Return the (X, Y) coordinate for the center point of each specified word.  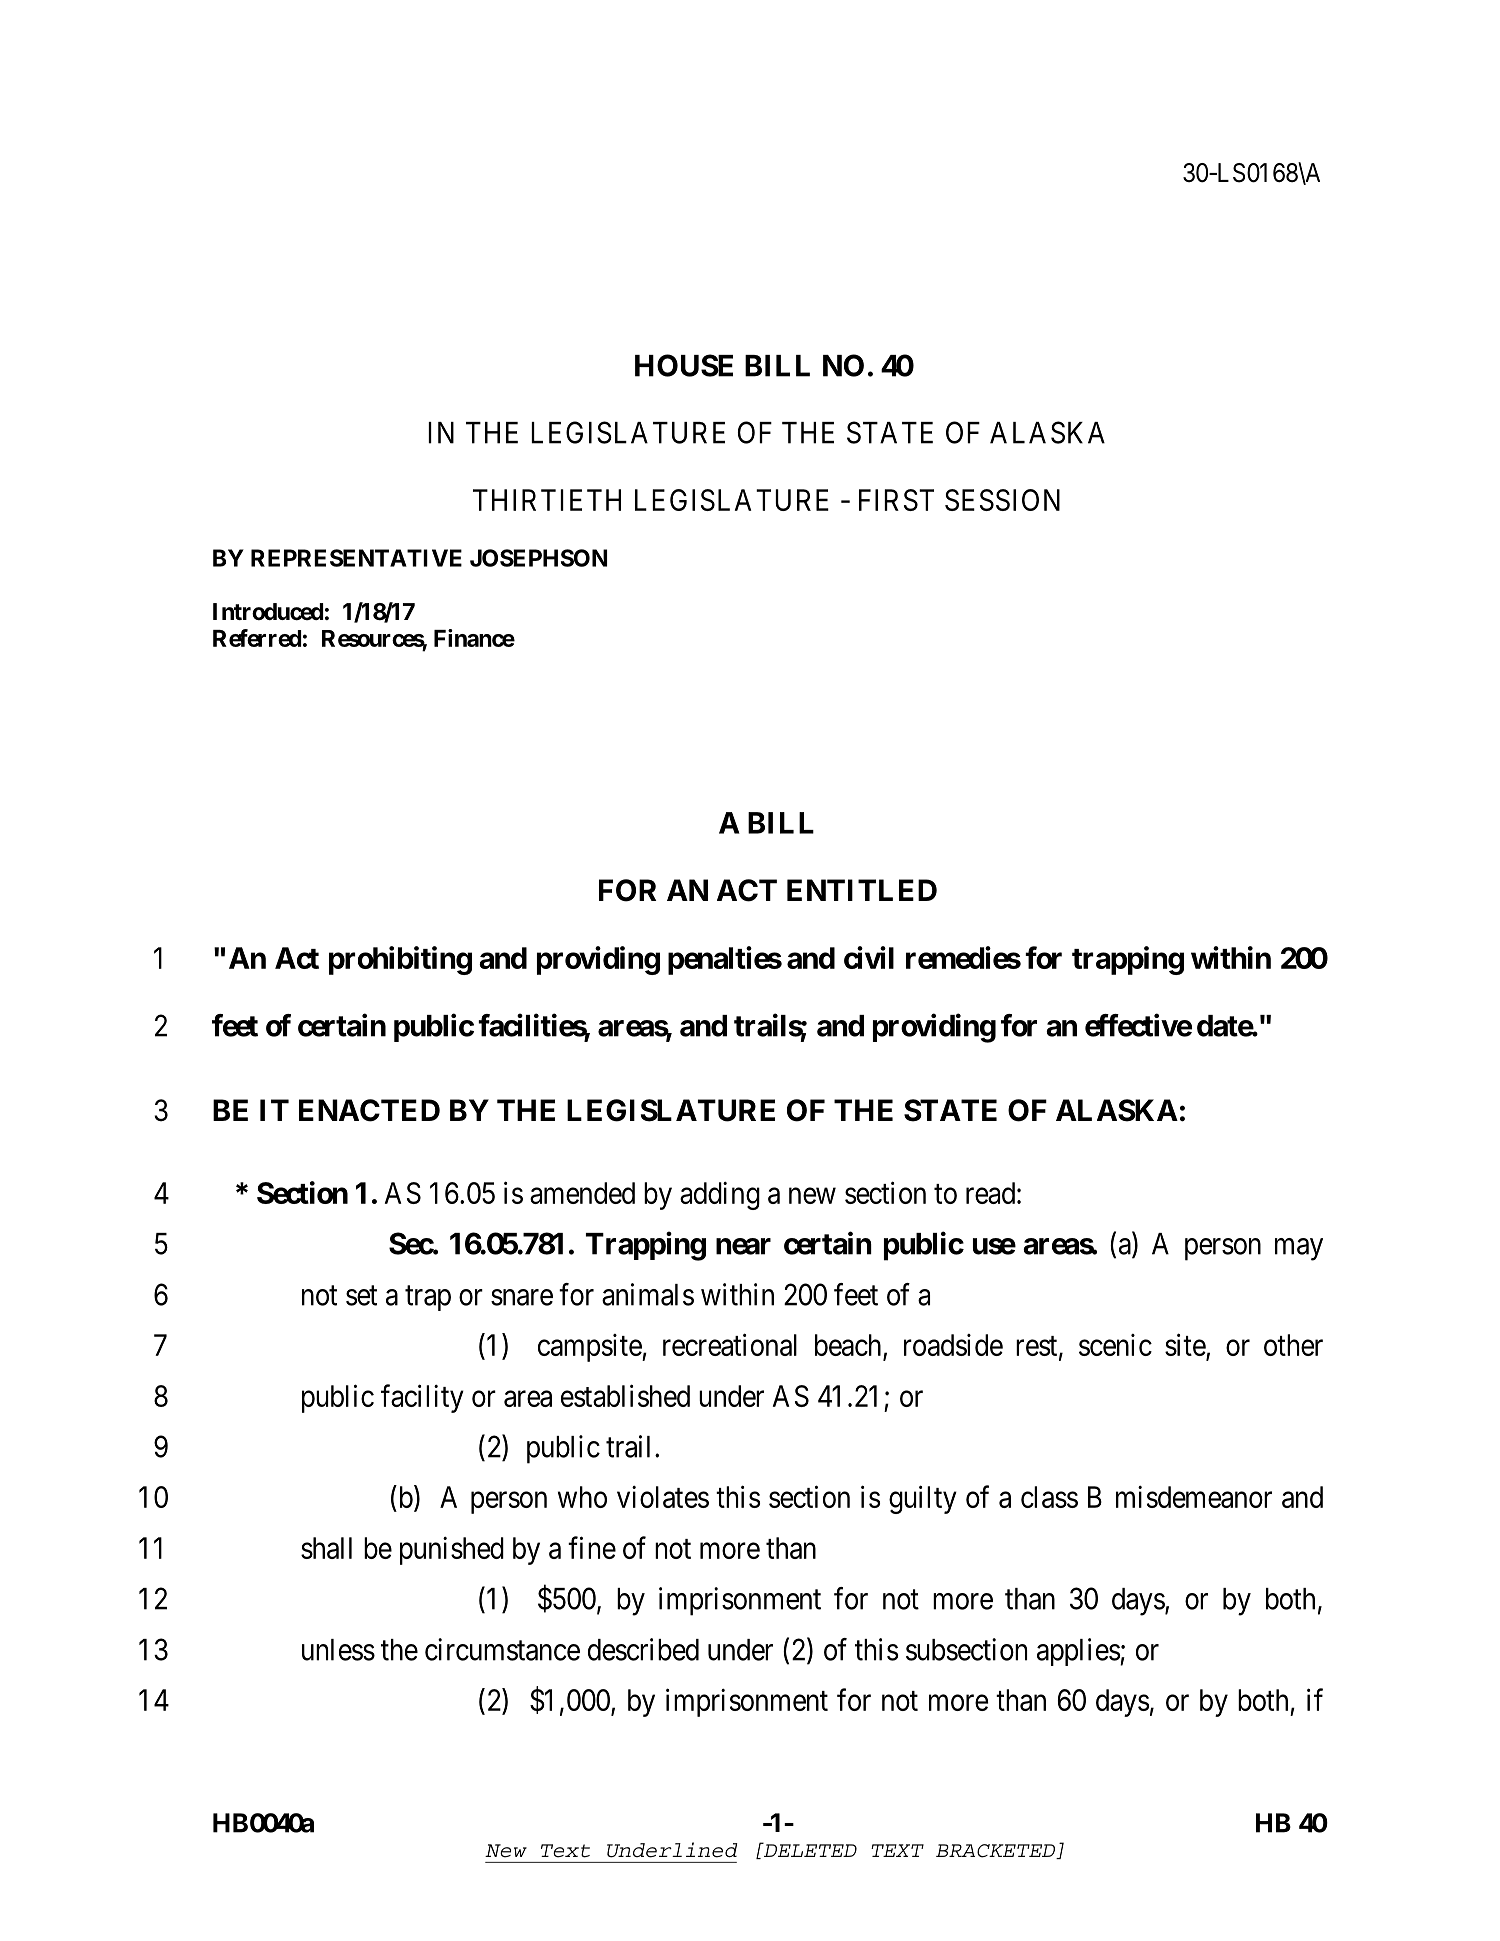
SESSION (1002, 500)
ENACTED (369, 1110)
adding (720, 1196)
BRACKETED (997, 1851)
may (1299, 1249)
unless (338, 1650)
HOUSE (684, 365)
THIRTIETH (547, 500)
